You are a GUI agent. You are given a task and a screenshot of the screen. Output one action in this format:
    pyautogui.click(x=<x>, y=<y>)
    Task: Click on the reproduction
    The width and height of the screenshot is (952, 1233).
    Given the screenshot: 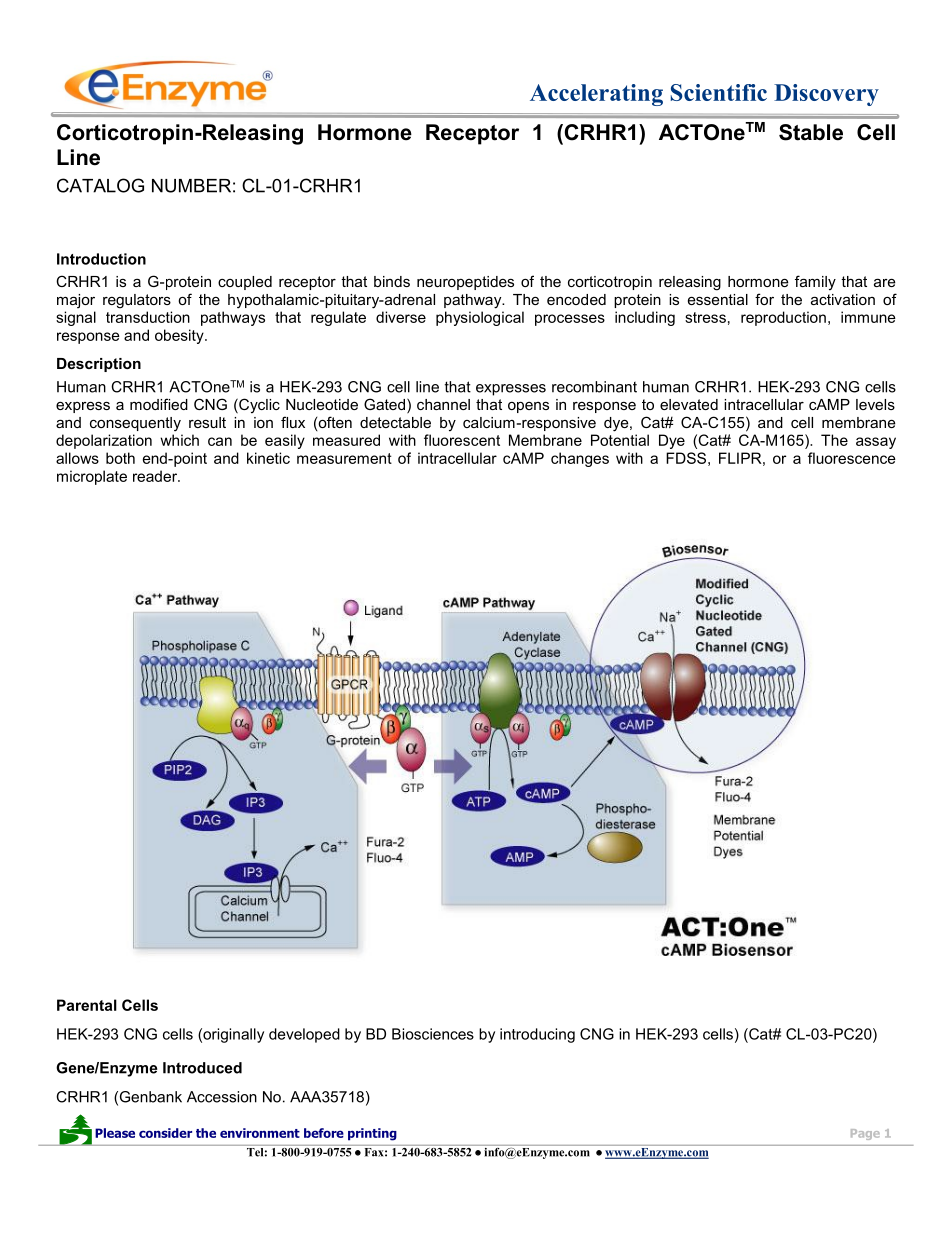 What is the action you would take?
    pyautogui.click(x=783, y=318)
